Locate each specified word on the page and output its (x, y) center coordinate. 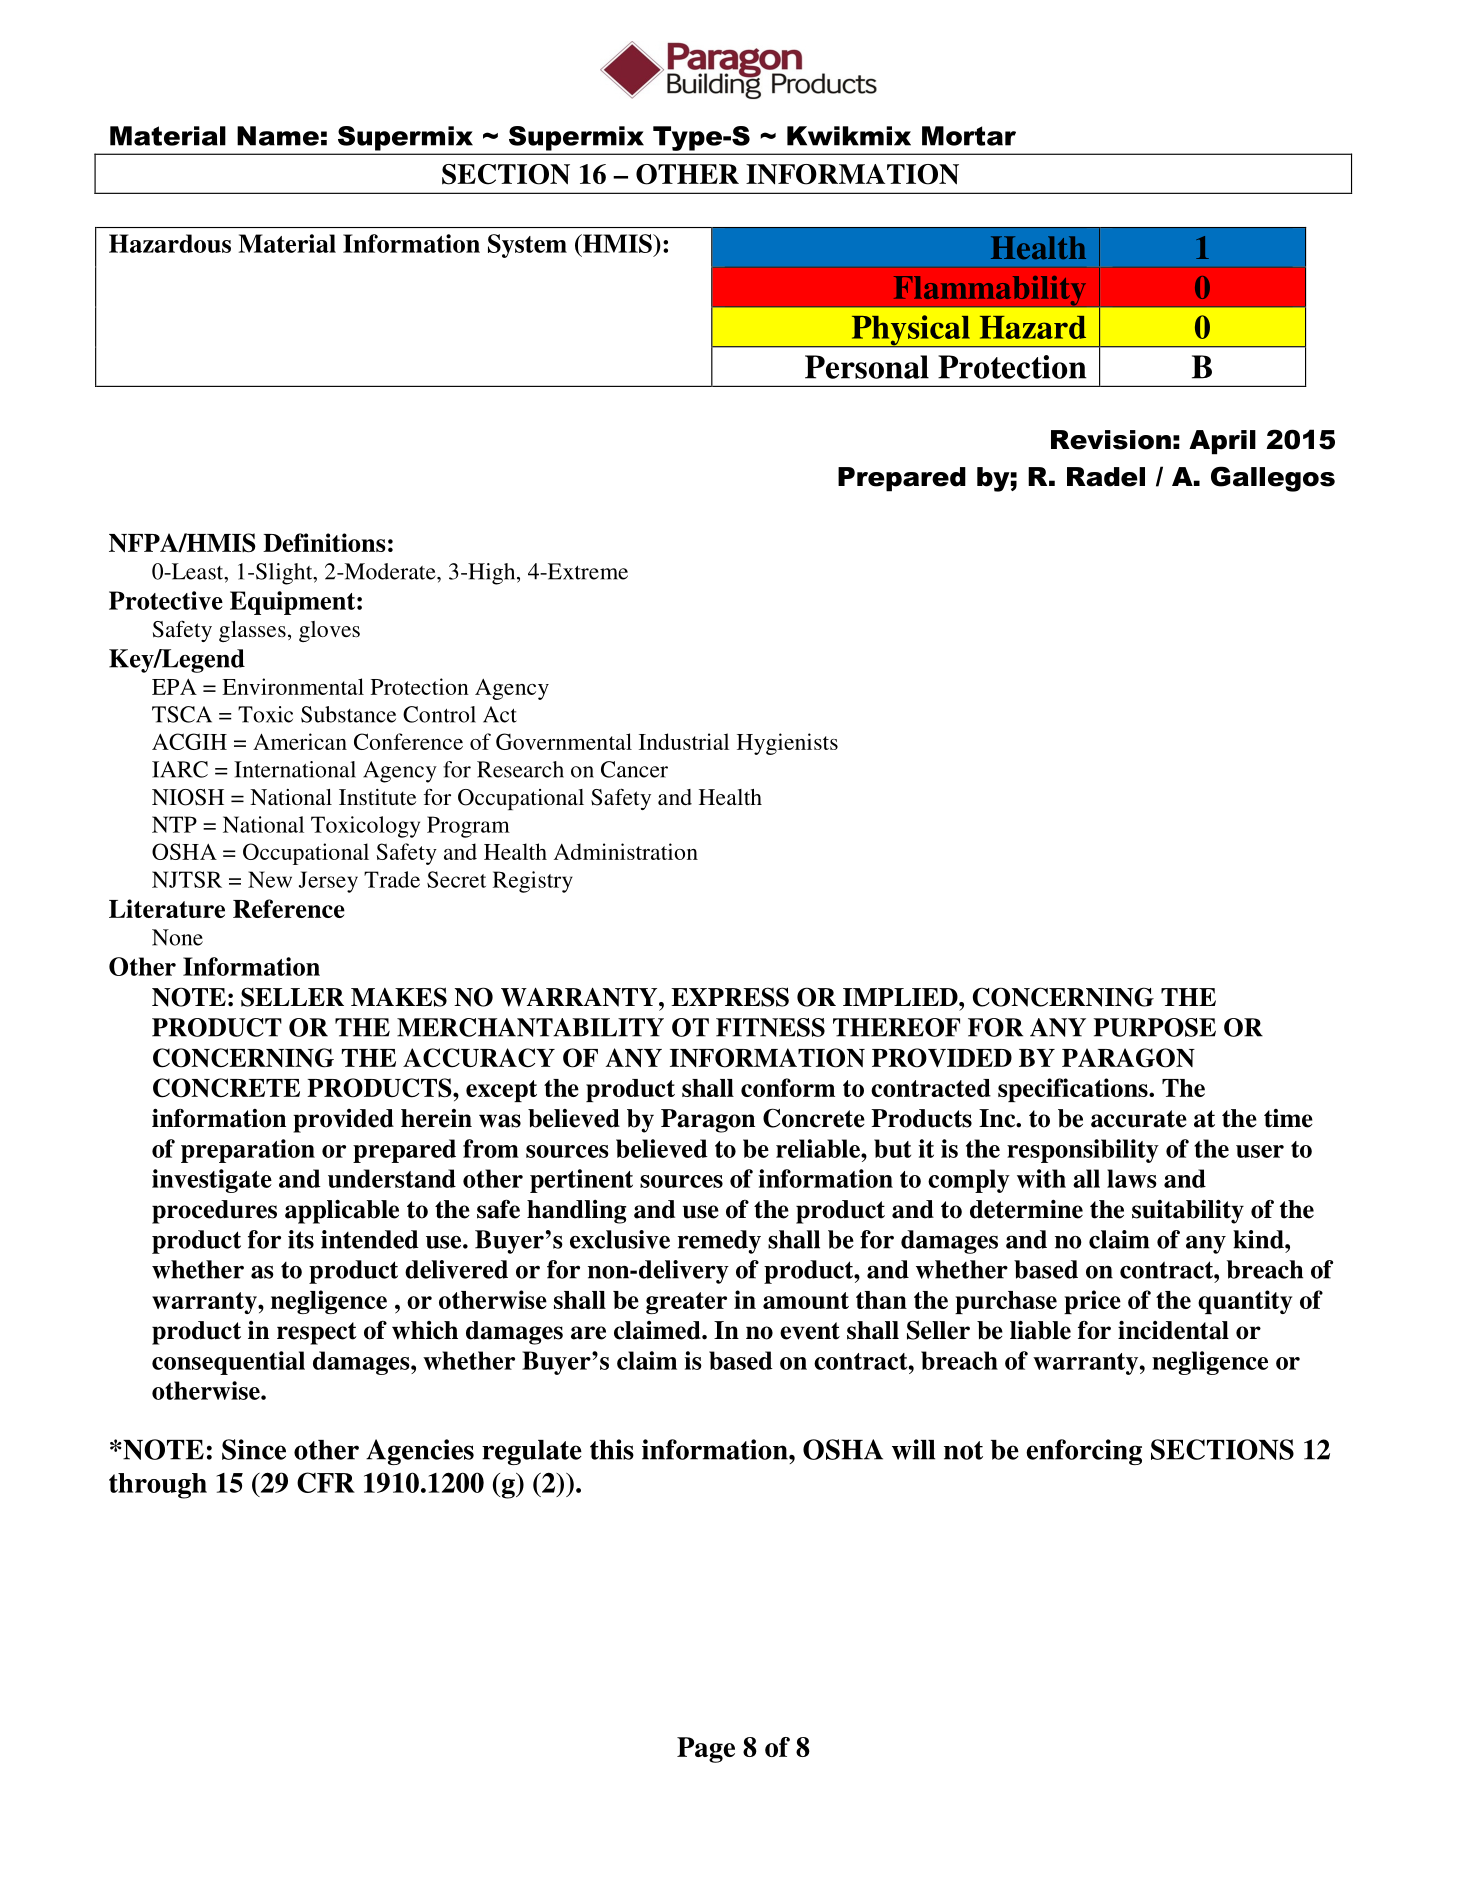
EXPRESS (730, 997)
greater (686, 1303)
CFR (326, 1482)
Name (278, 136)
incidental (1173, 1330)
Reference (289, 908)
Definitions (324, 542)
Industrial (684, 741)
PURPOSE (1154, 1027)
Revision (1111, 440)
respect (317, 1333)
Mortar (969, 136)
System (527, 246)
